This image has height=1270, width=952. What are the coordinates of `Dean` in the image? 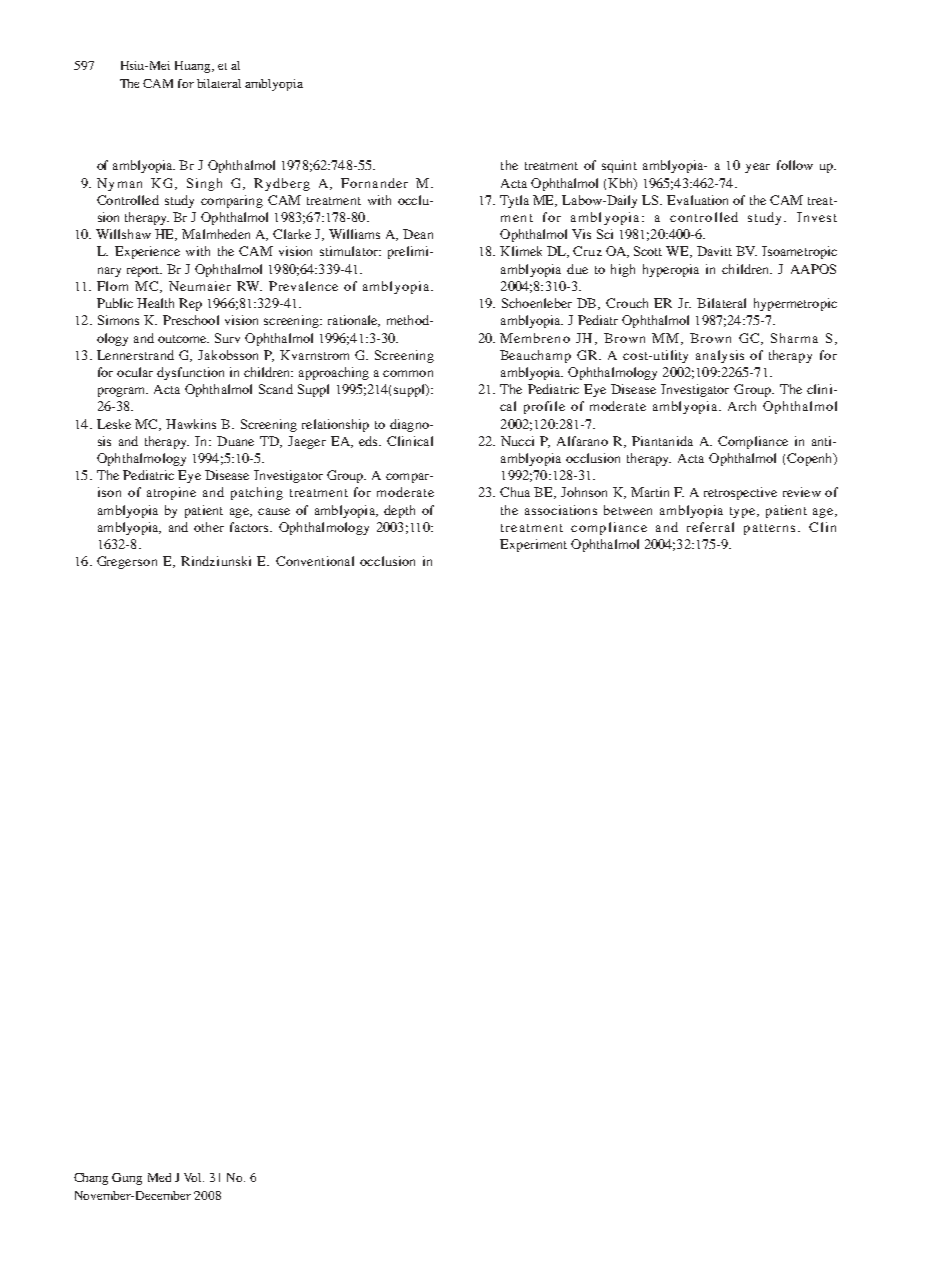 It's located at (418, 234).
